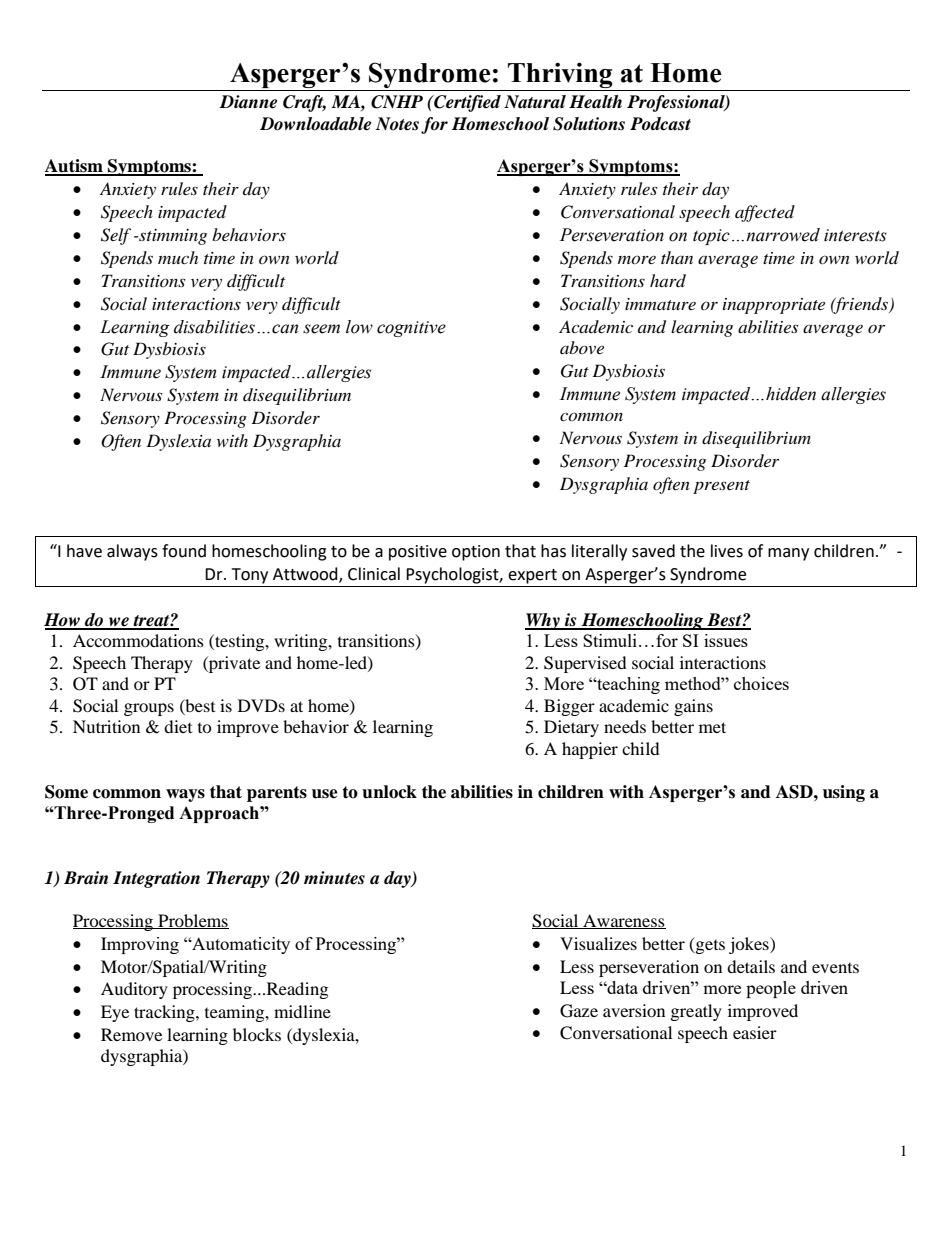 The image size is (952, 1233). I want to click on inappropriate, so click(774, 306).
